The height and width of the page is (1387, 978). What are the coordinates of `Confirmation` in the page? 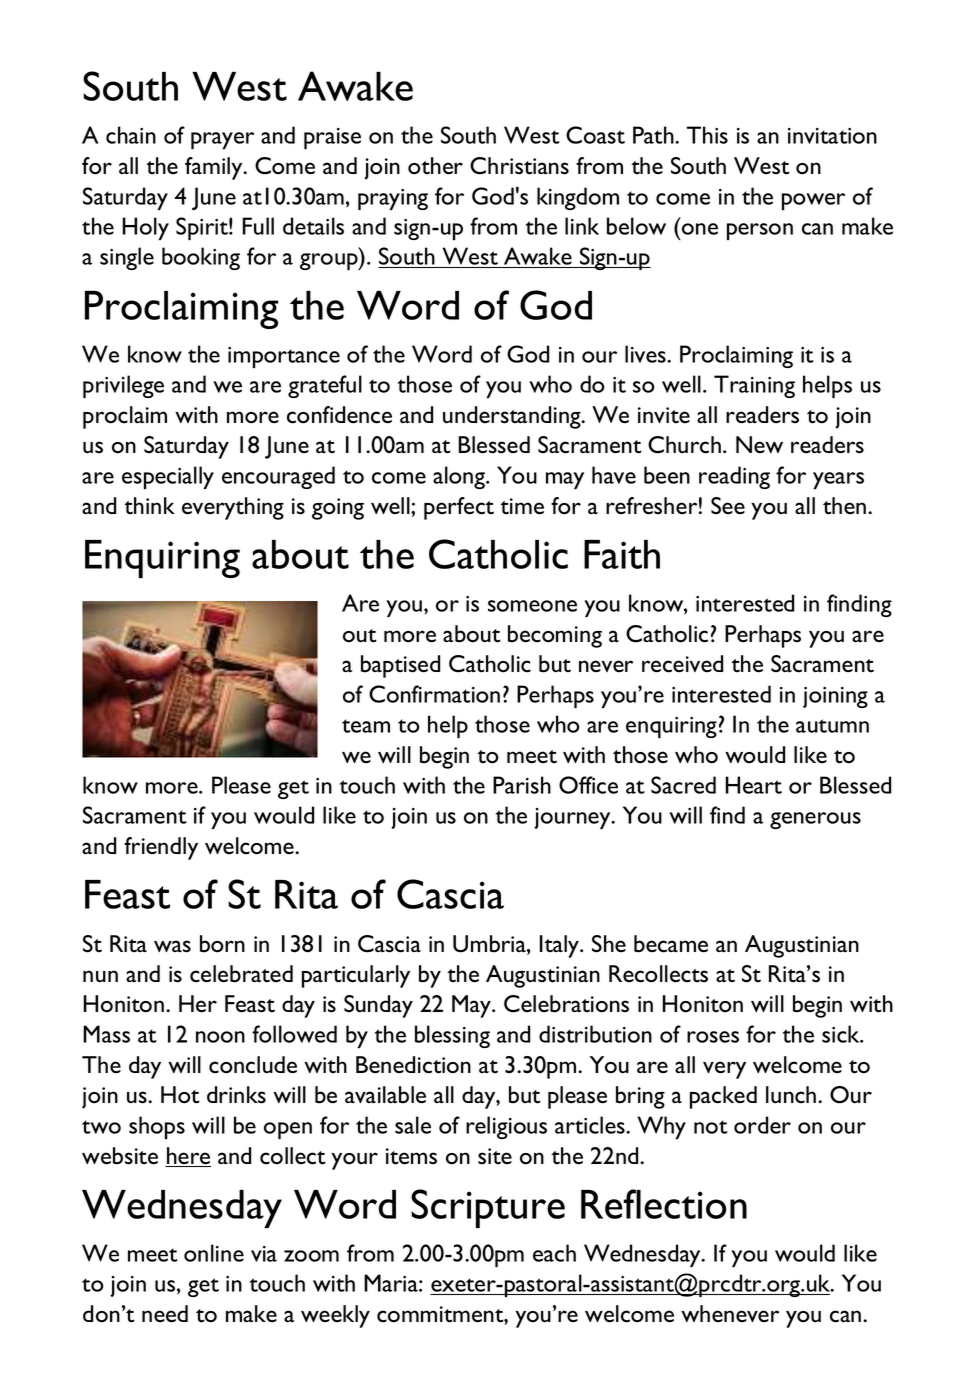 It's located at (434, 694).
